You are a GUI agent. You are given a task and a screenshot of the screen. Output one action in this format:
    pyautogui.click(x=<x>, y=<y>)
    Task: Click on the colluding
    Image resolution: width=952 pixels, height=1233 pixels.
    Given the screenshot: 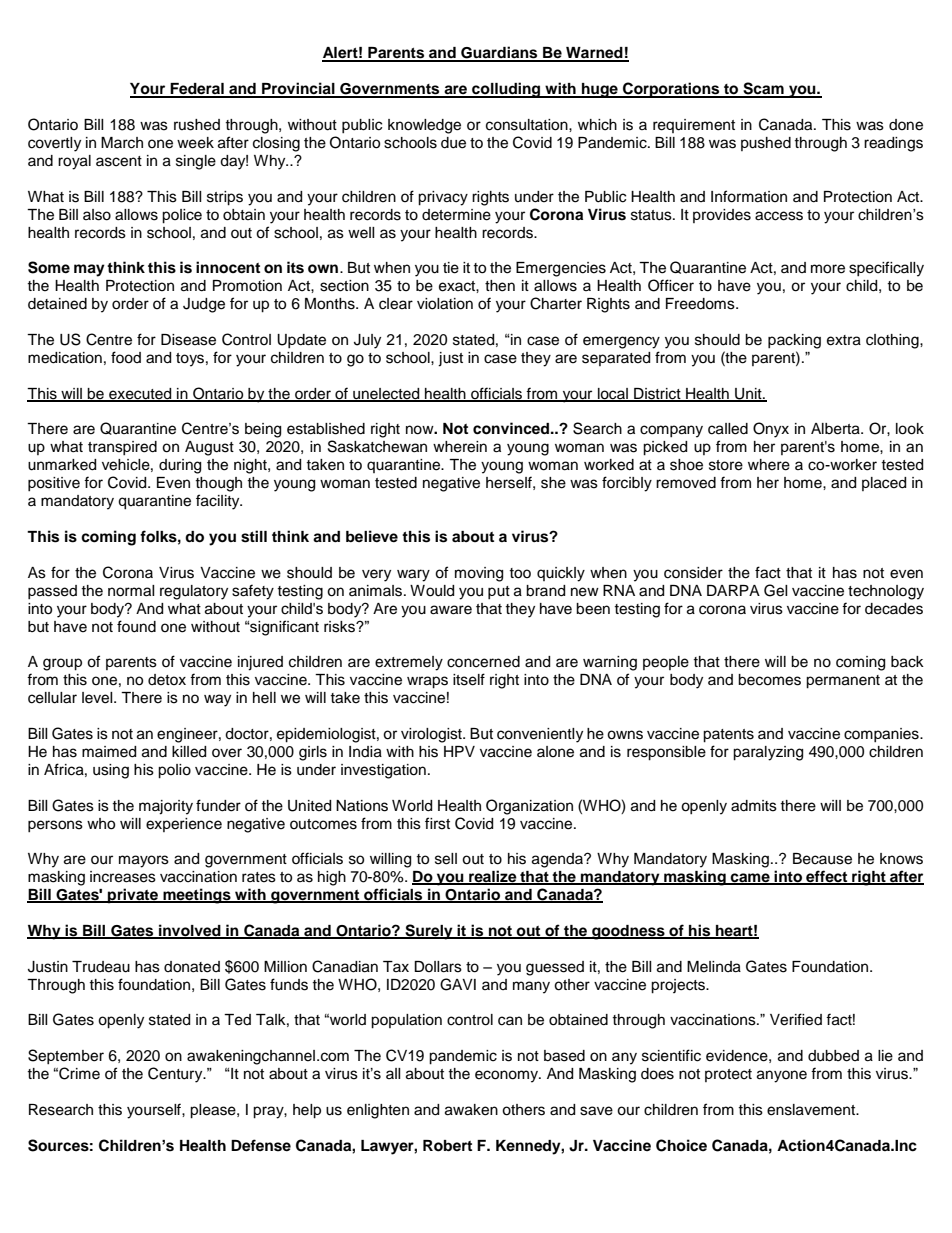 What is the action you would take?
    pyautogui.click(x=506, y=90)
